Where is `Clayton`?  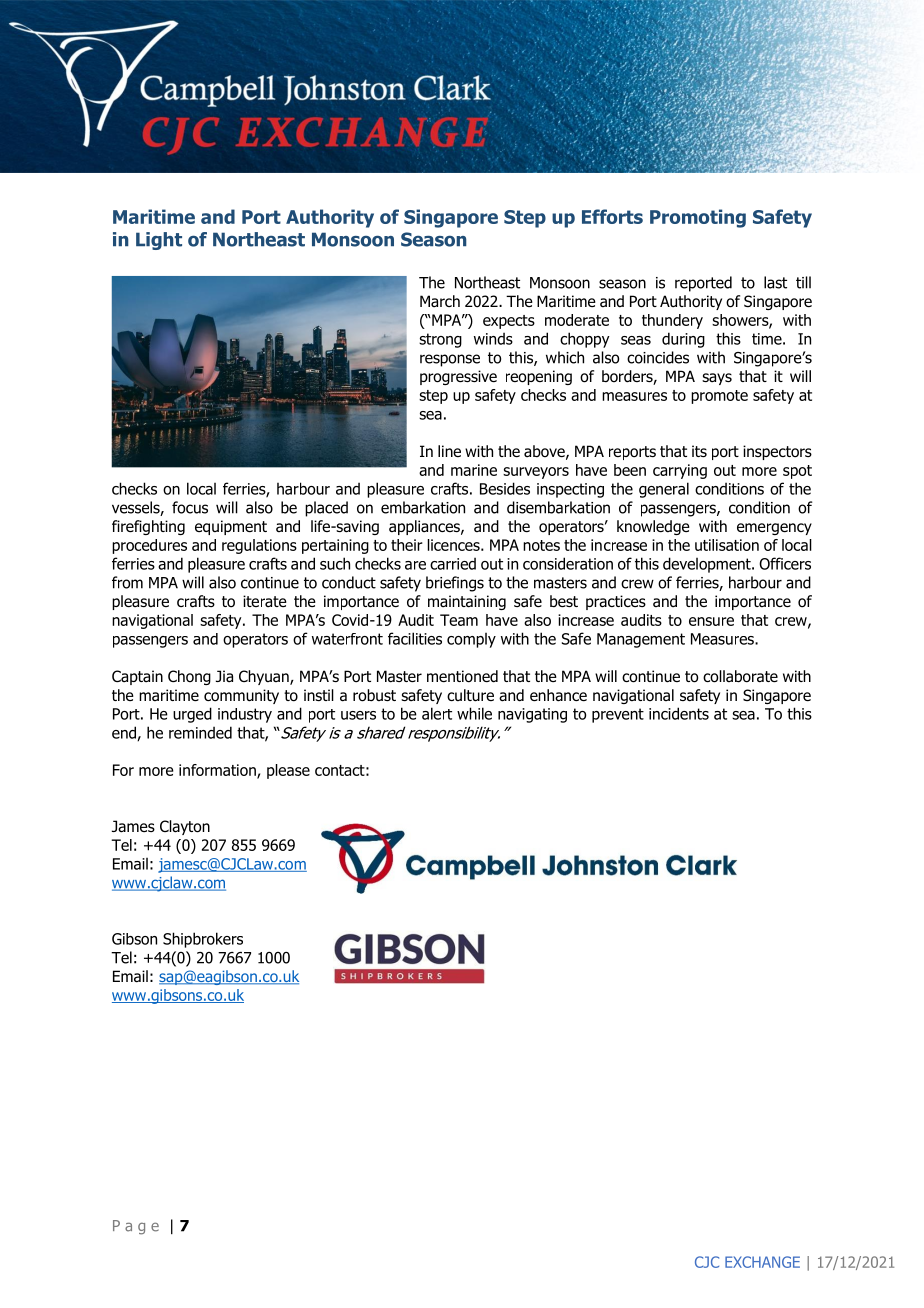 Clayton is located at coordinates (185, 827).
